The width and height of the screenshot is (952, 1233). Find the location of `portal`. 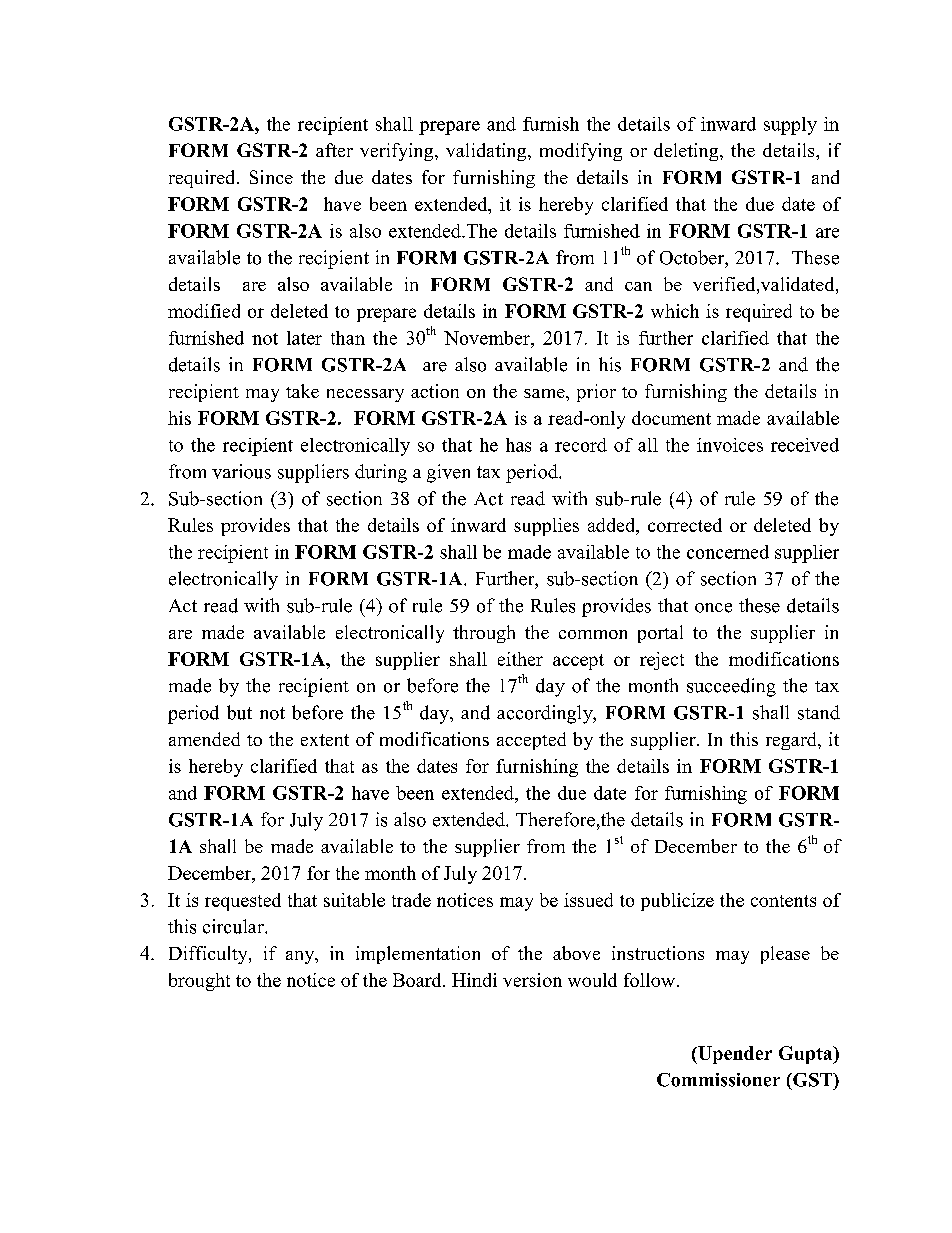

portal is located at coordinates (660, 634).
